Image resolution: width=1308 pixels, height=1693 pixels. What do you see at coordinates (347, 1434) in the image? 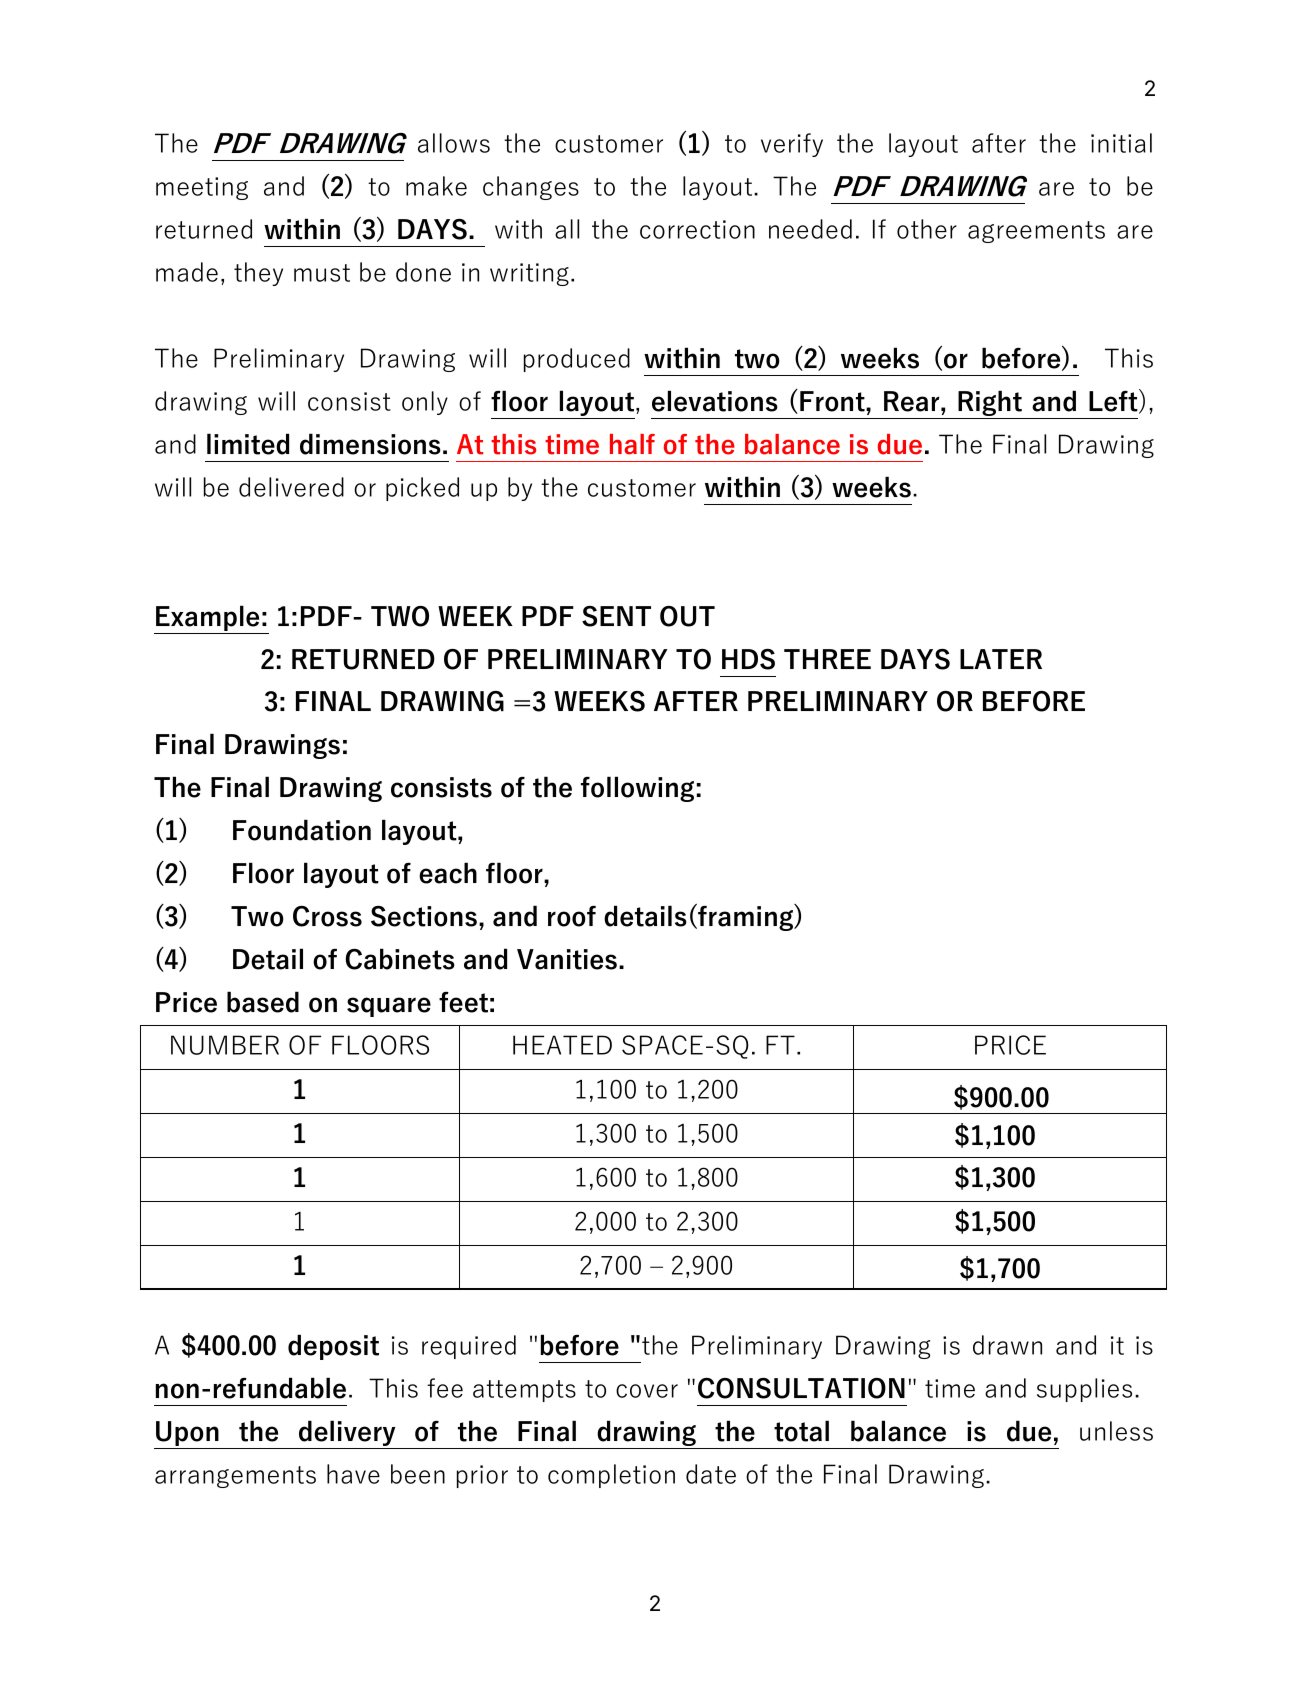
I see `delivery` at bounding box center [347, 1434].
